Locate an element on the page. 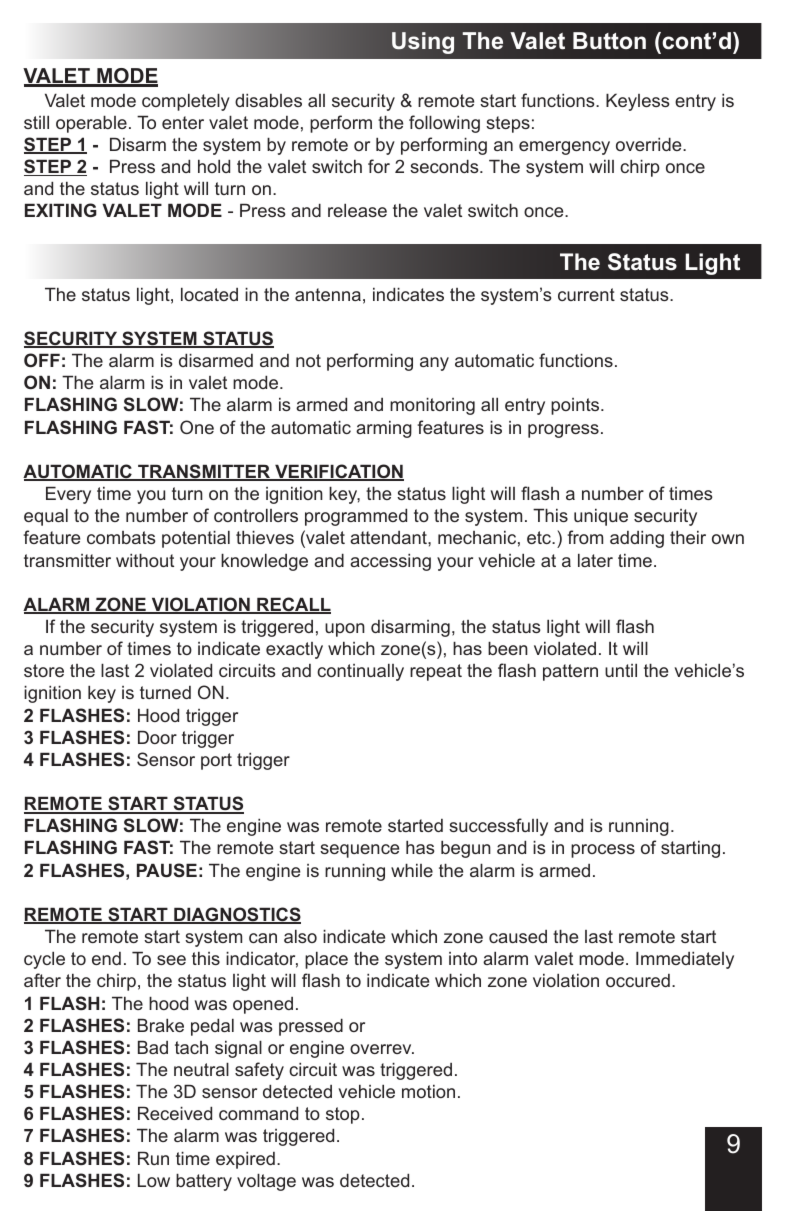  upon is located at coordinates (345, 630).
